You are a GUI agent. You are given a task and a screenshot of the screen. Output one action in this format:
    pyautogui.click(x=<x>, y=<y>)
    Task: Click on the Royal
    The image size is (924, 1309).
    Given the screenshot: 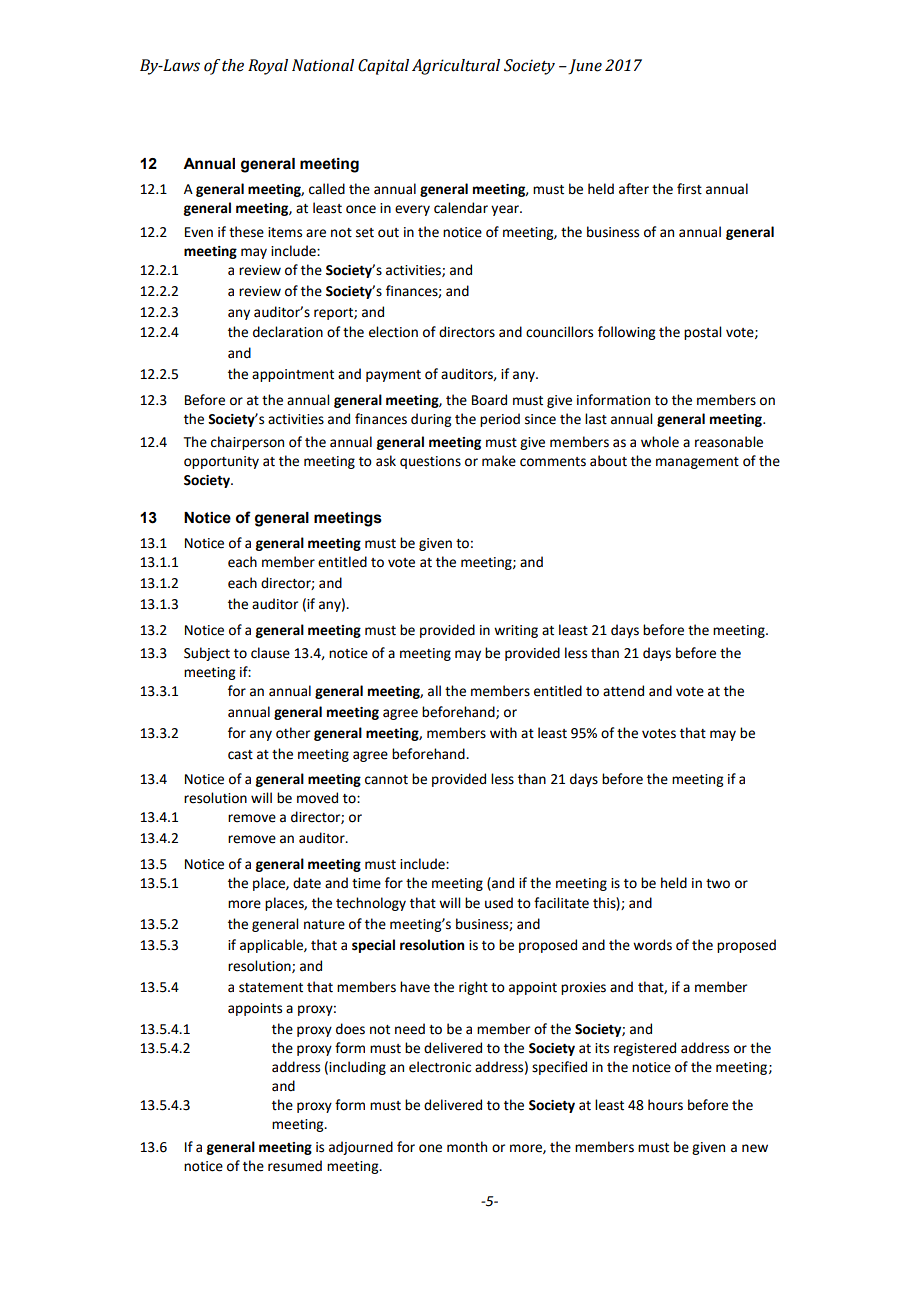 What is the action you would take?
    pyautogui.click(x=268, y=67)
